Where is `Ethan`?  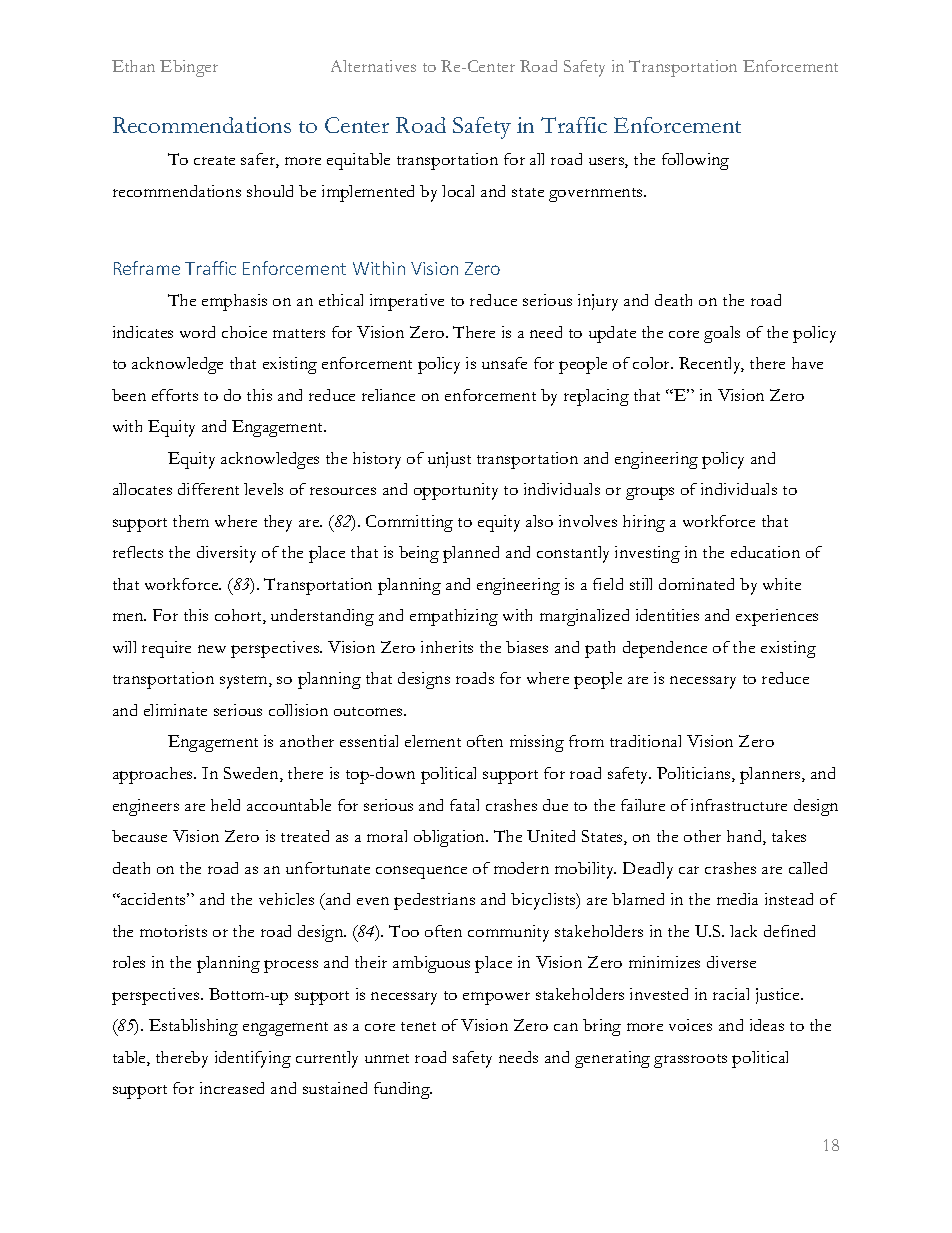 Ethan is located at coordinates (133, 66).
